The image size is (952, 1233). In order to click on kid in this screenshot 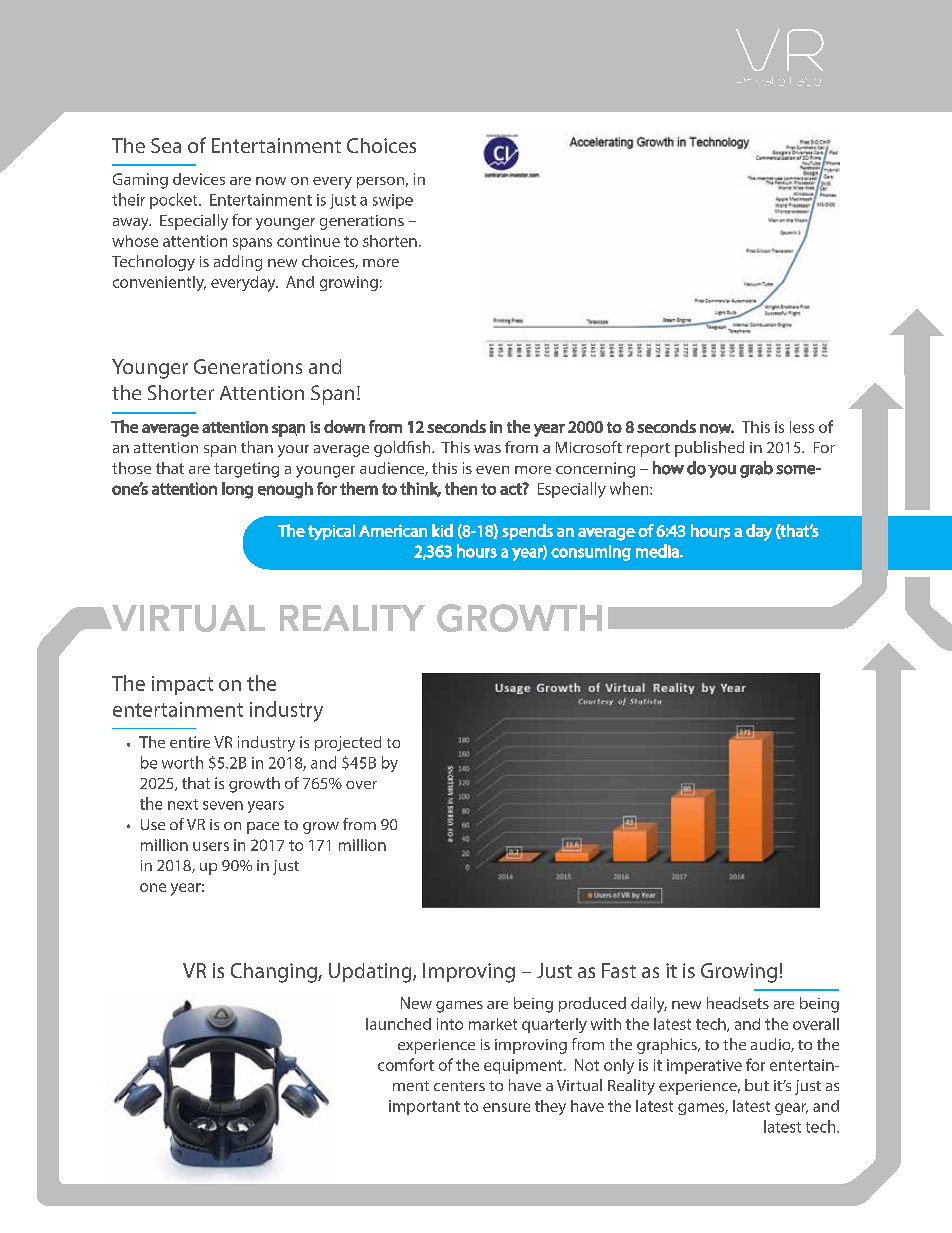, I will do `click(442, 530)`.
